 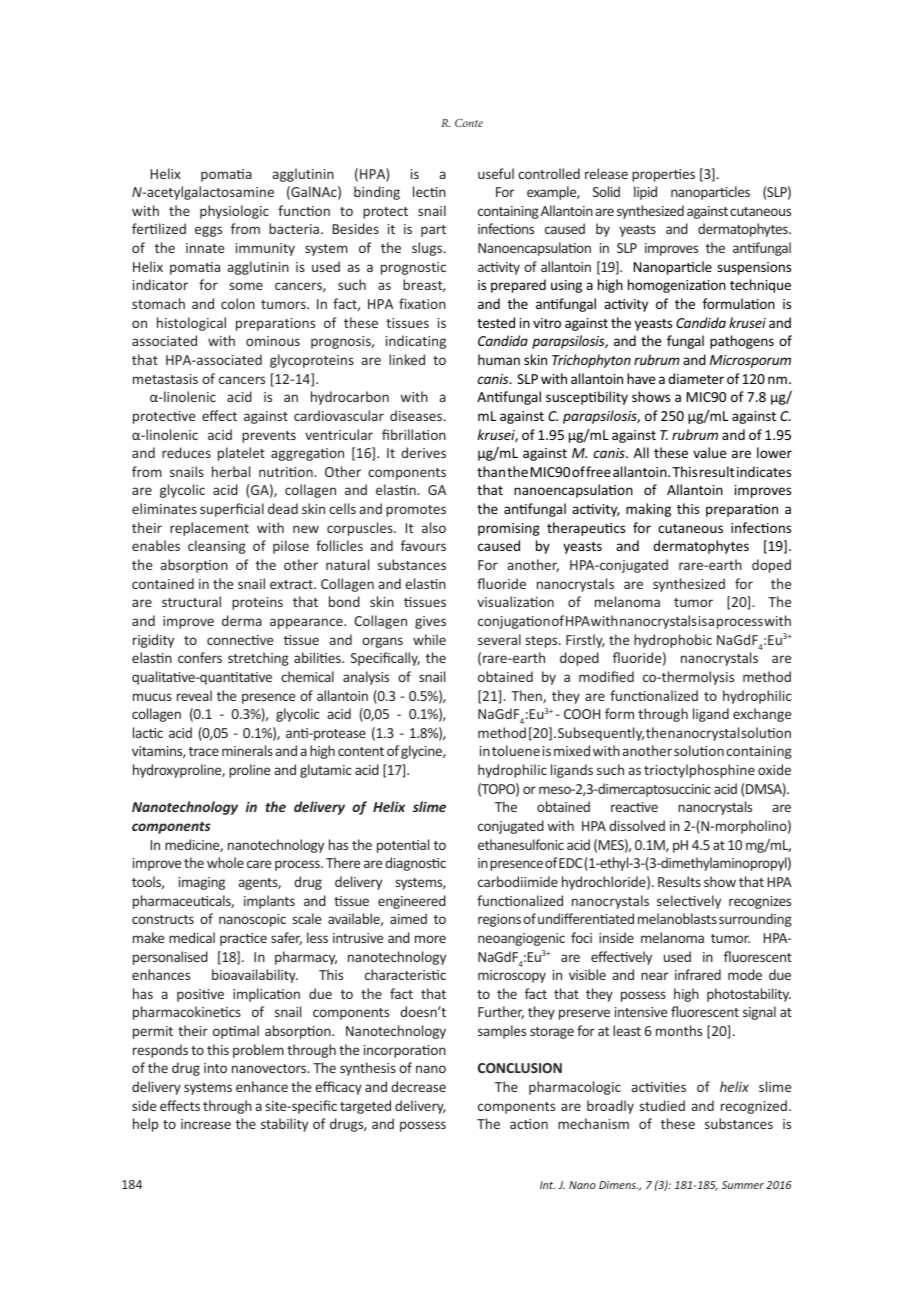 I want to click on physiologic, so click(x=234, y=212).
